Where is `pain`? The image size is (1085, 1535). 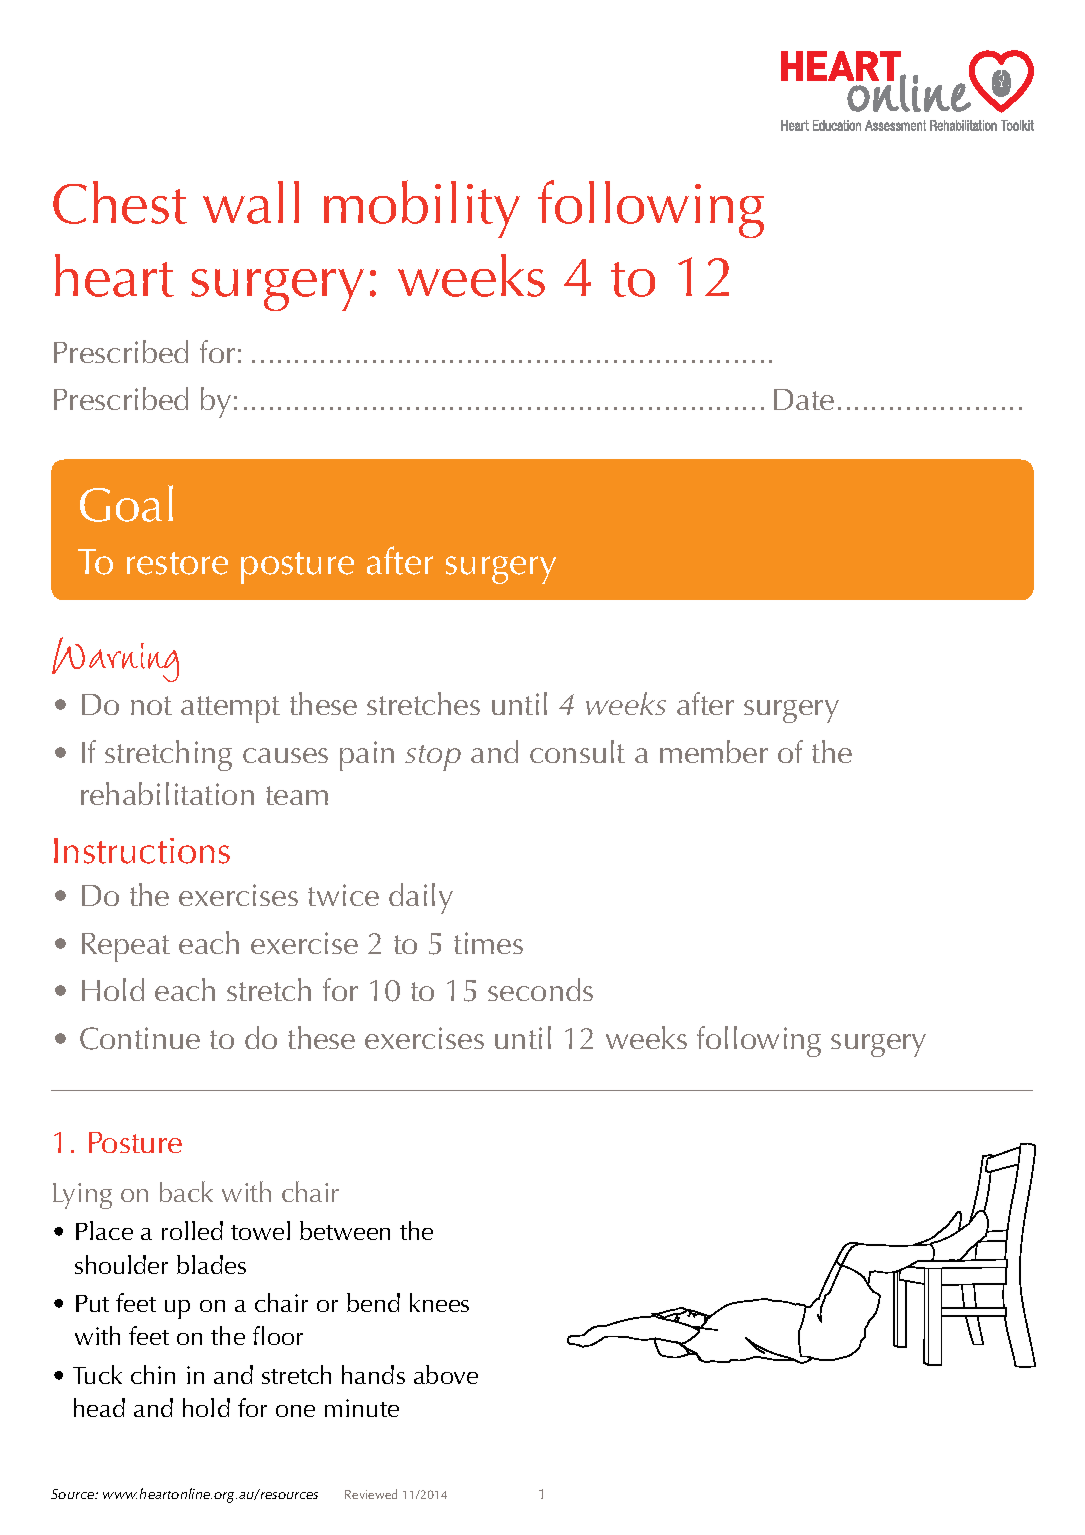 pain is located at coordinates (367, 756).
